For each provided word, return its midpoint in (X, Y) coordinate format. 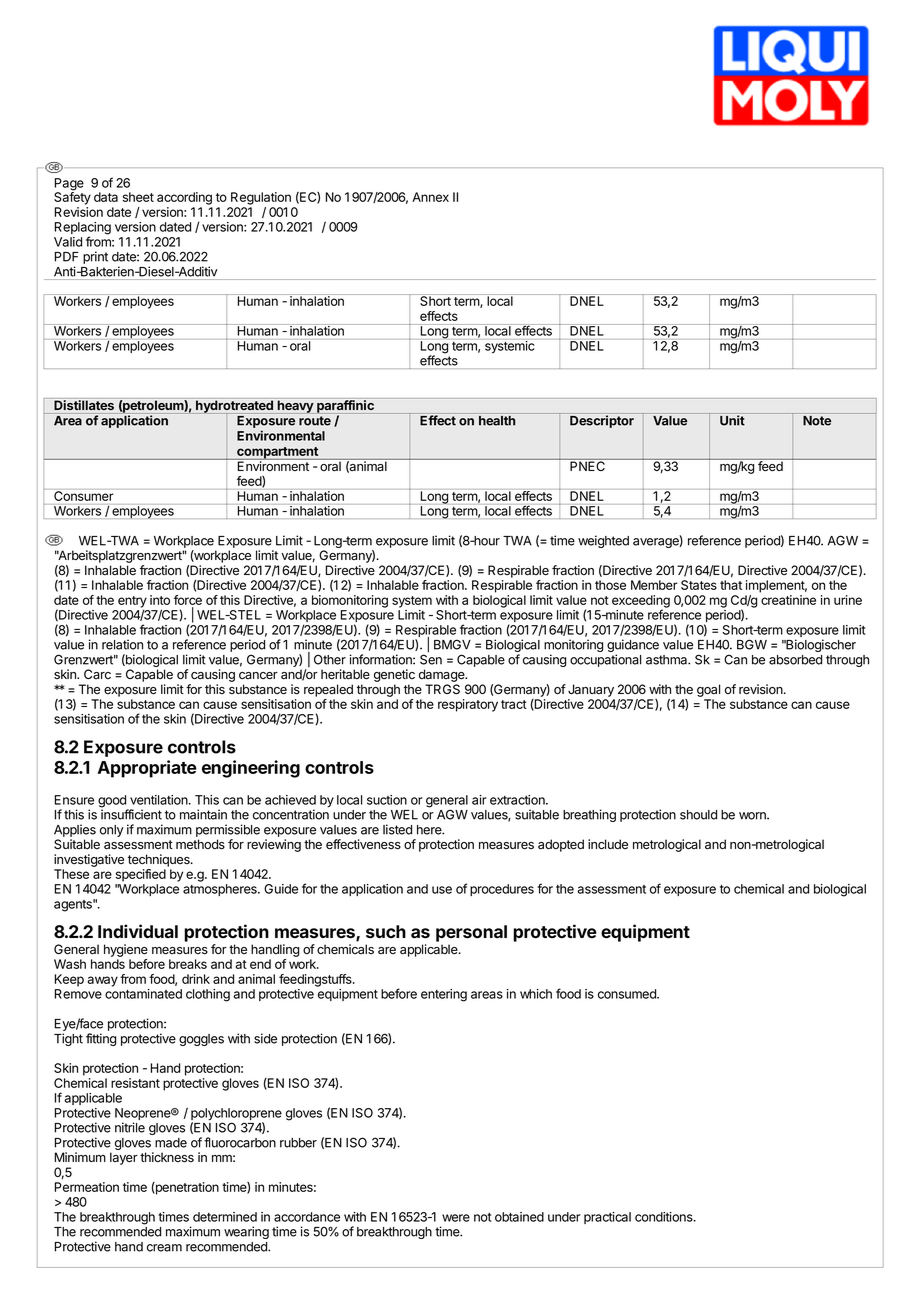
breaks (188, 964)
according (184, 198)
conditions (665, 1217)
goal (708, 690)
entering (444, 995)
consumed (628, 994)
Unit (732, 420)
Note (817, 421)
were (456, 1218)
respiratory (468, 705)
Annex (430, 197)
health (497, 421)
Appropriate (147, 769)
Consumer (83, 496)
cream (164, 1248)
